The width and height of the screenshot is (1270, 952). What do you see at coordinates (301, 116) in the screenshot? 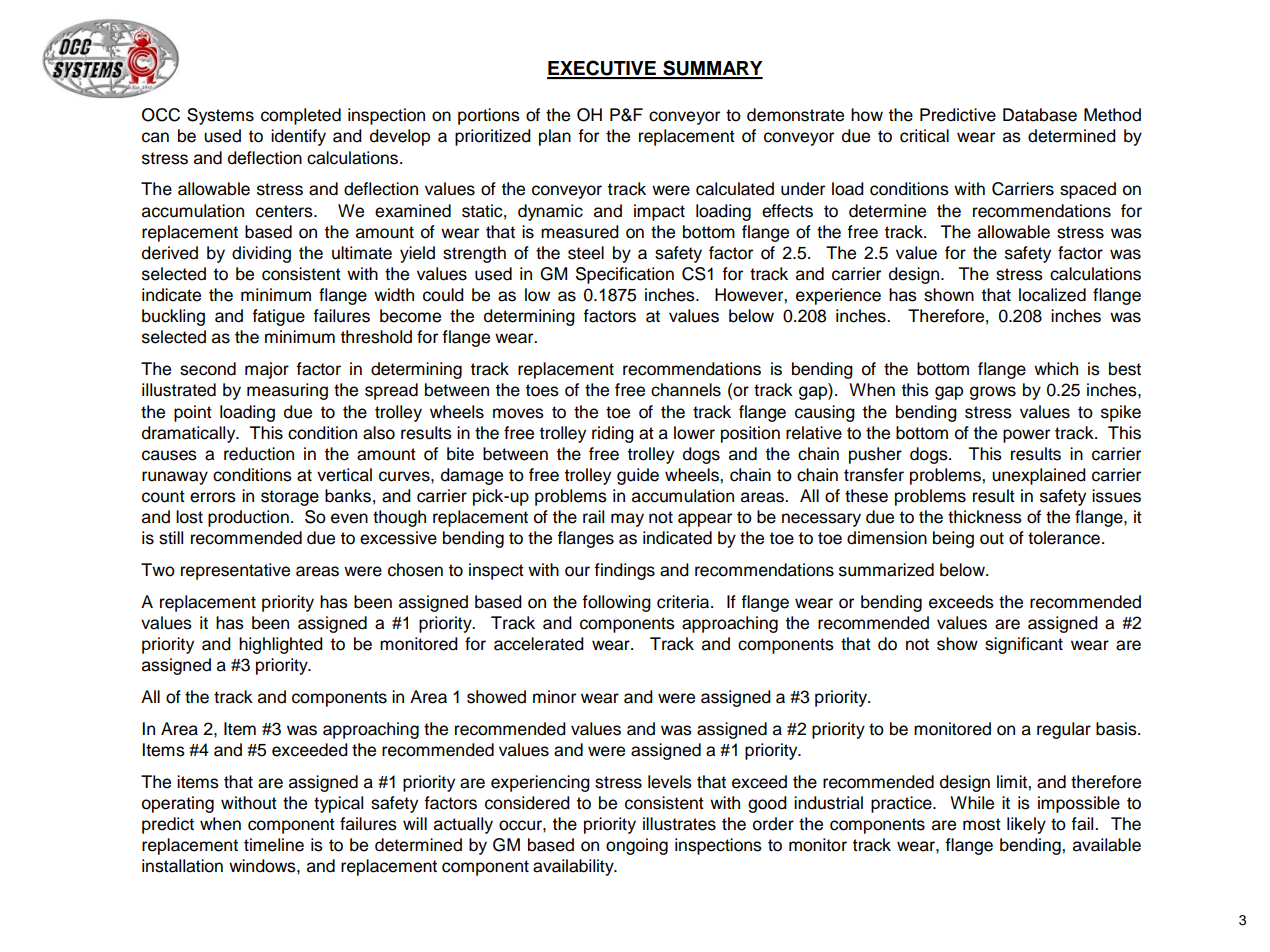
I see `completed` at bounding box center [301, 116].
